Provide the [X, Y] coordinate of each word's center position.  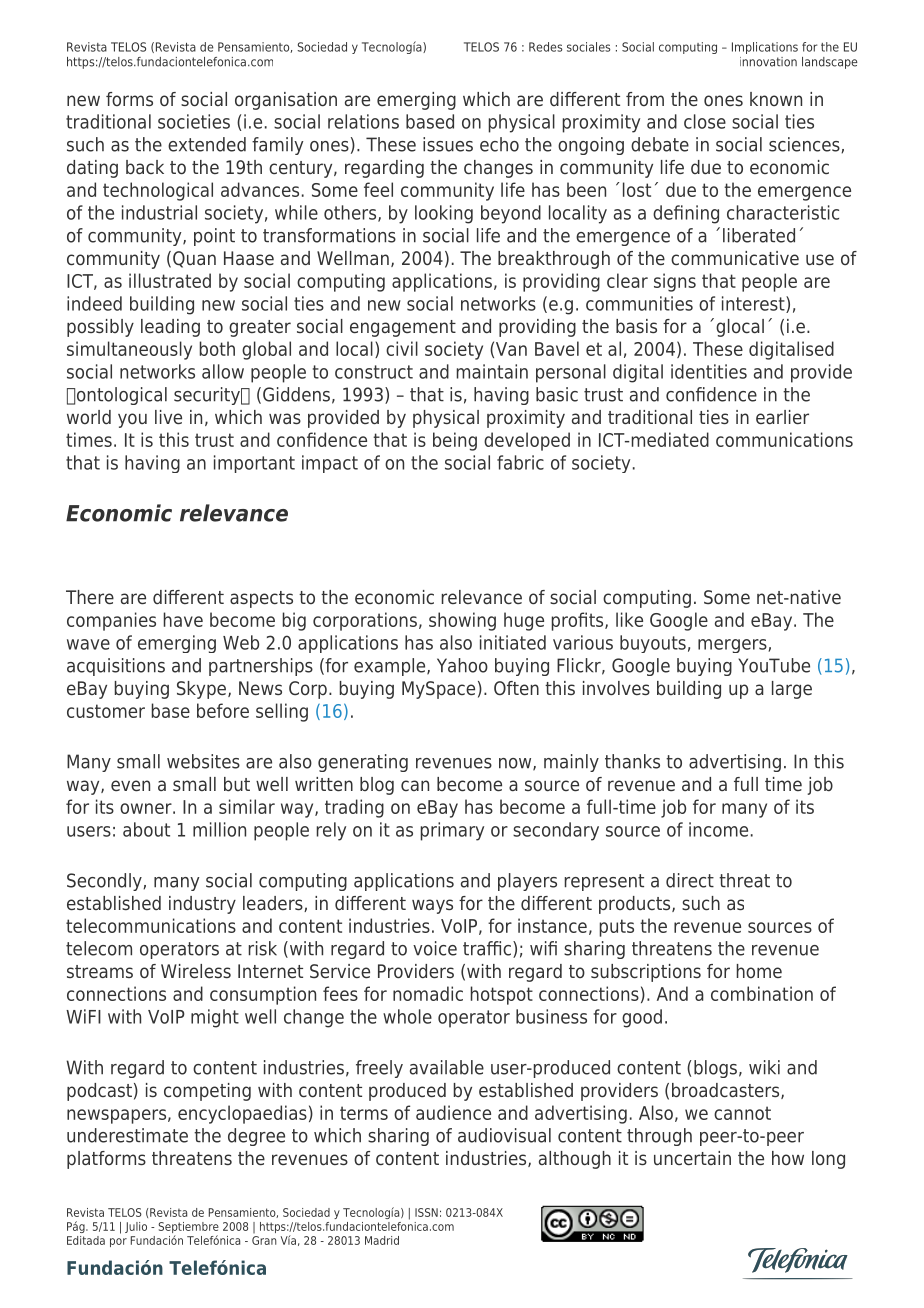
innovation [768, 62]
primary [452, 831]
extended [207, 144]
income [718, 829]
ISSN [426, 1212]
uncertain [692, 1158]
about [146, 829]
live [168, 417]
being [455, 441]
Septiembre [188, 1229]
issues [448, 144]
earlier [782, 417]
